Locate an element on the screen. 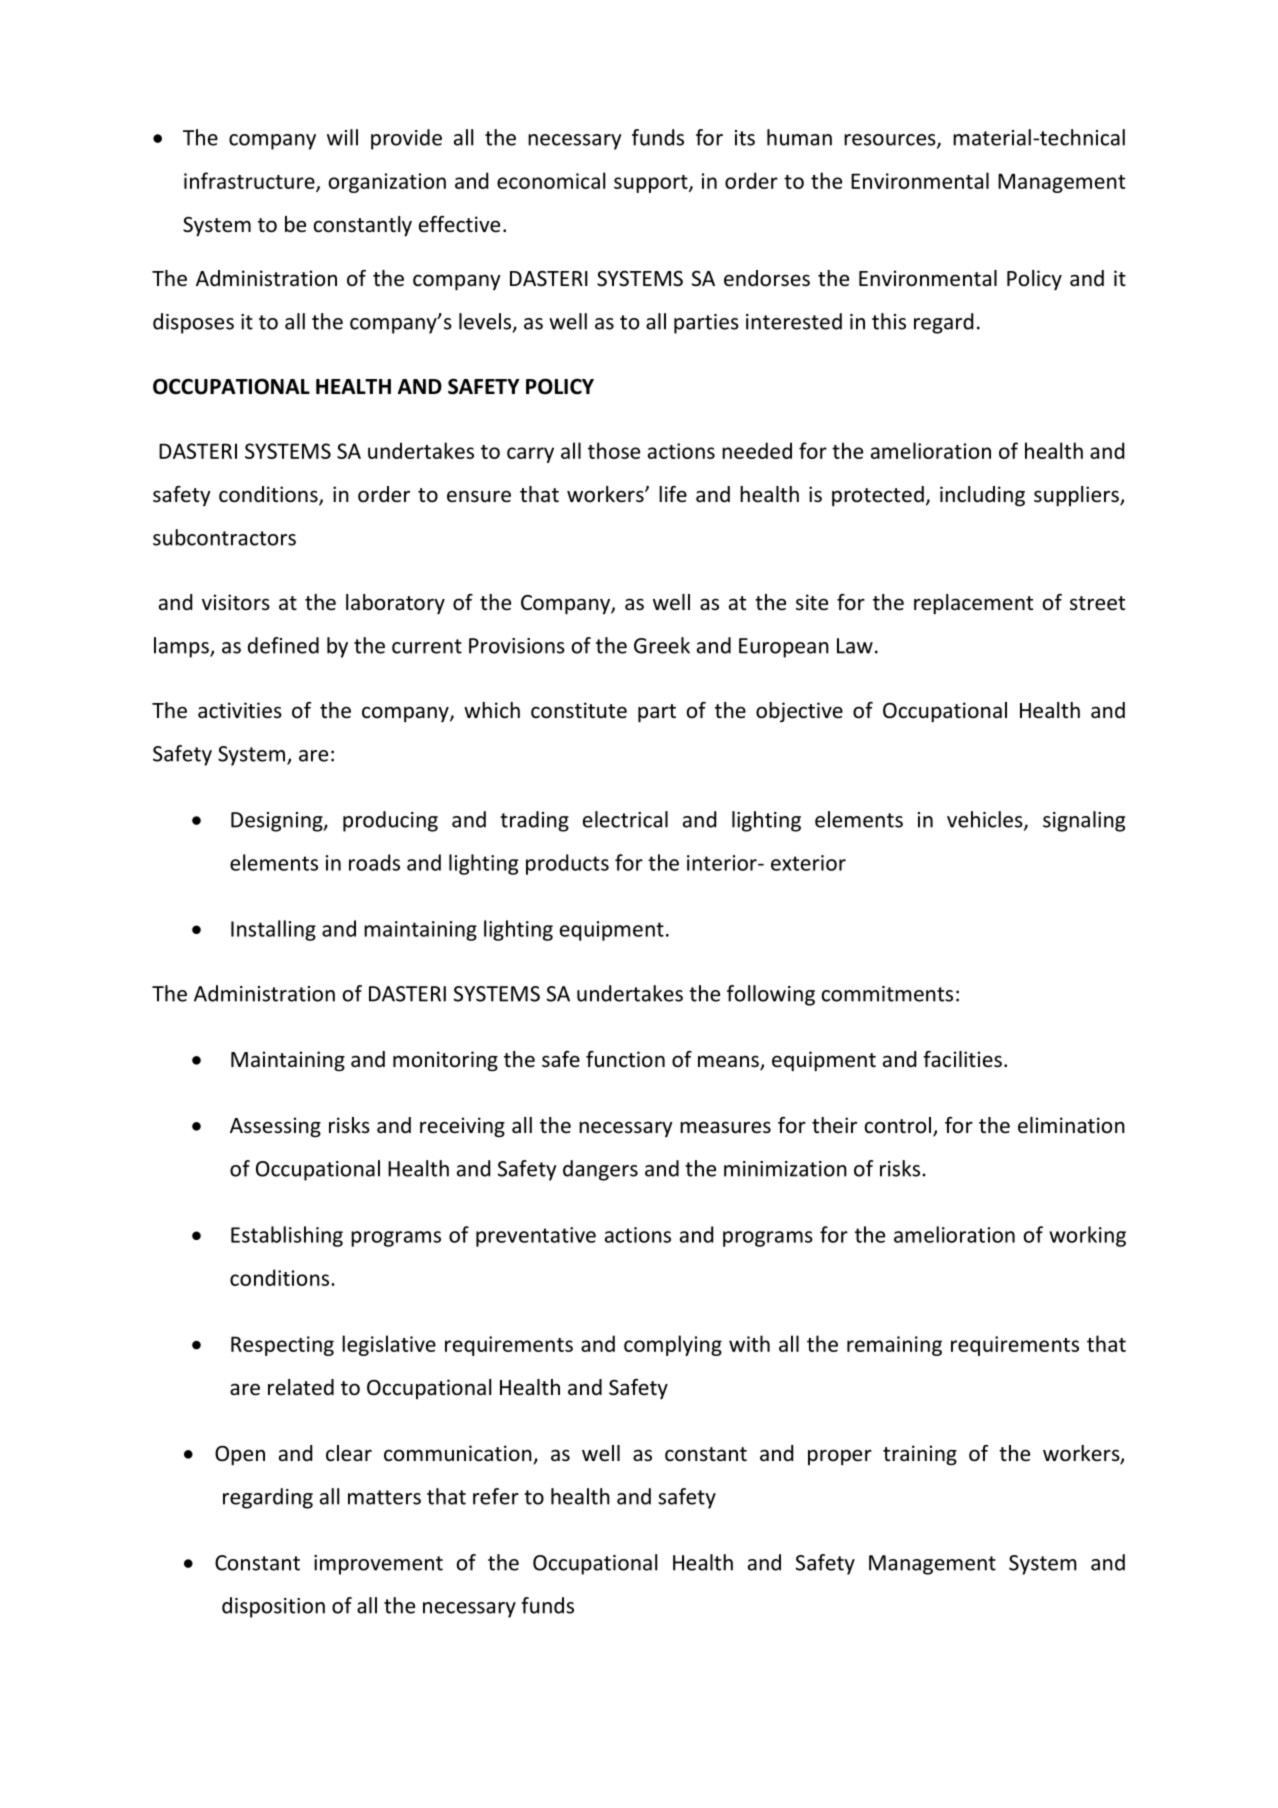 This screenshot has height=1808, width=1278. electrical is located at coordinates (625, 819).
